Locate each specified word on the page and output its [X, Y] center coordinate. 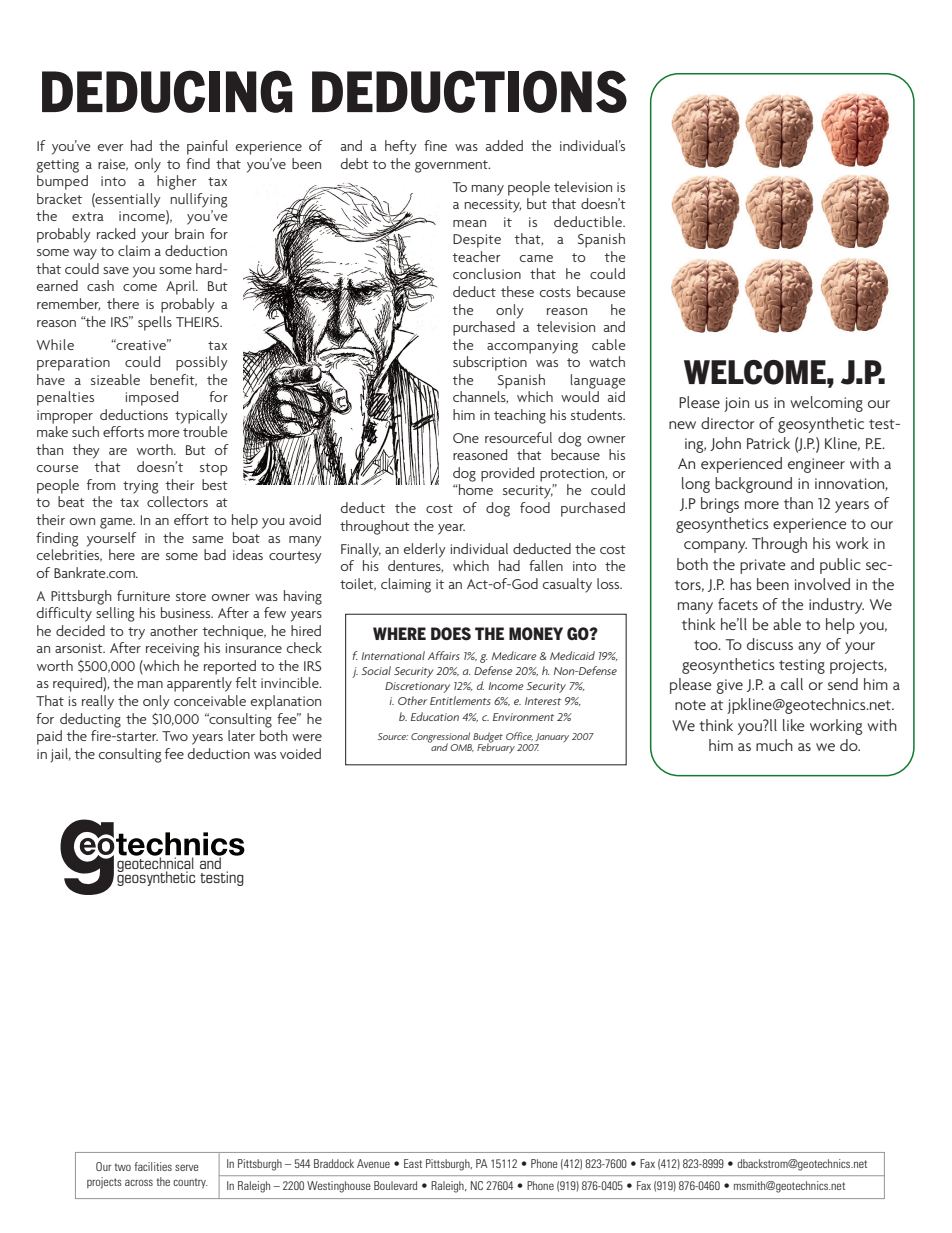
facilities [153, 1166]
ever [111, 147]
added [504, 145]
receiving [173, 650]
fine [435, 145]
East [413, 1163]
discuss [770, 644]
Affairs [444, 655]
